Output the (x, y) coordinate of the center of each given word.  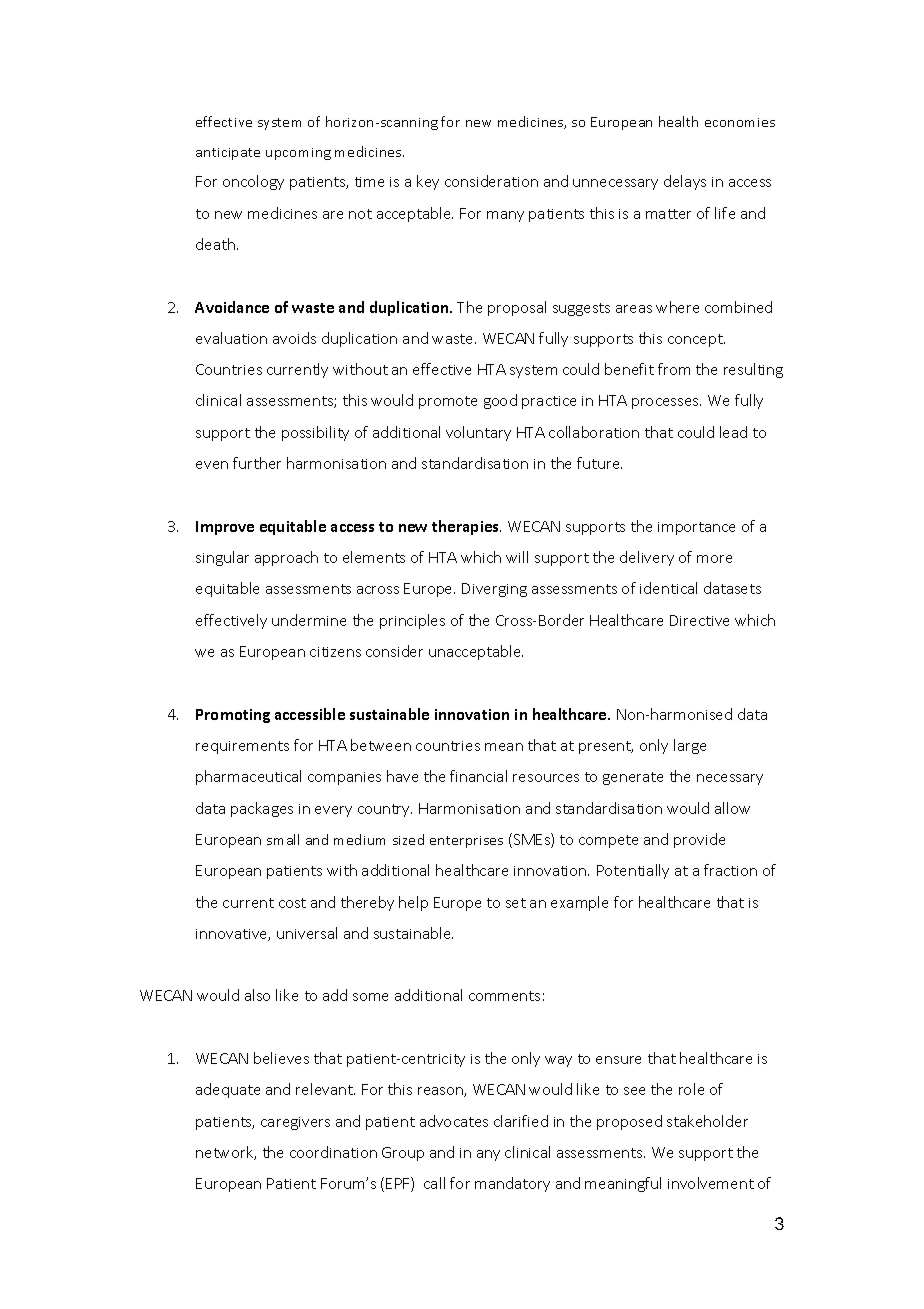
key (428, 182)
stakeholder (707, 1121)
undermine (309, 620)
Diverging (494, 590)
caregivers (295, 1123)
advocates (454, 1121)
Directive (699, 620)
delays (685, 182)
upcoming (298, 154)
